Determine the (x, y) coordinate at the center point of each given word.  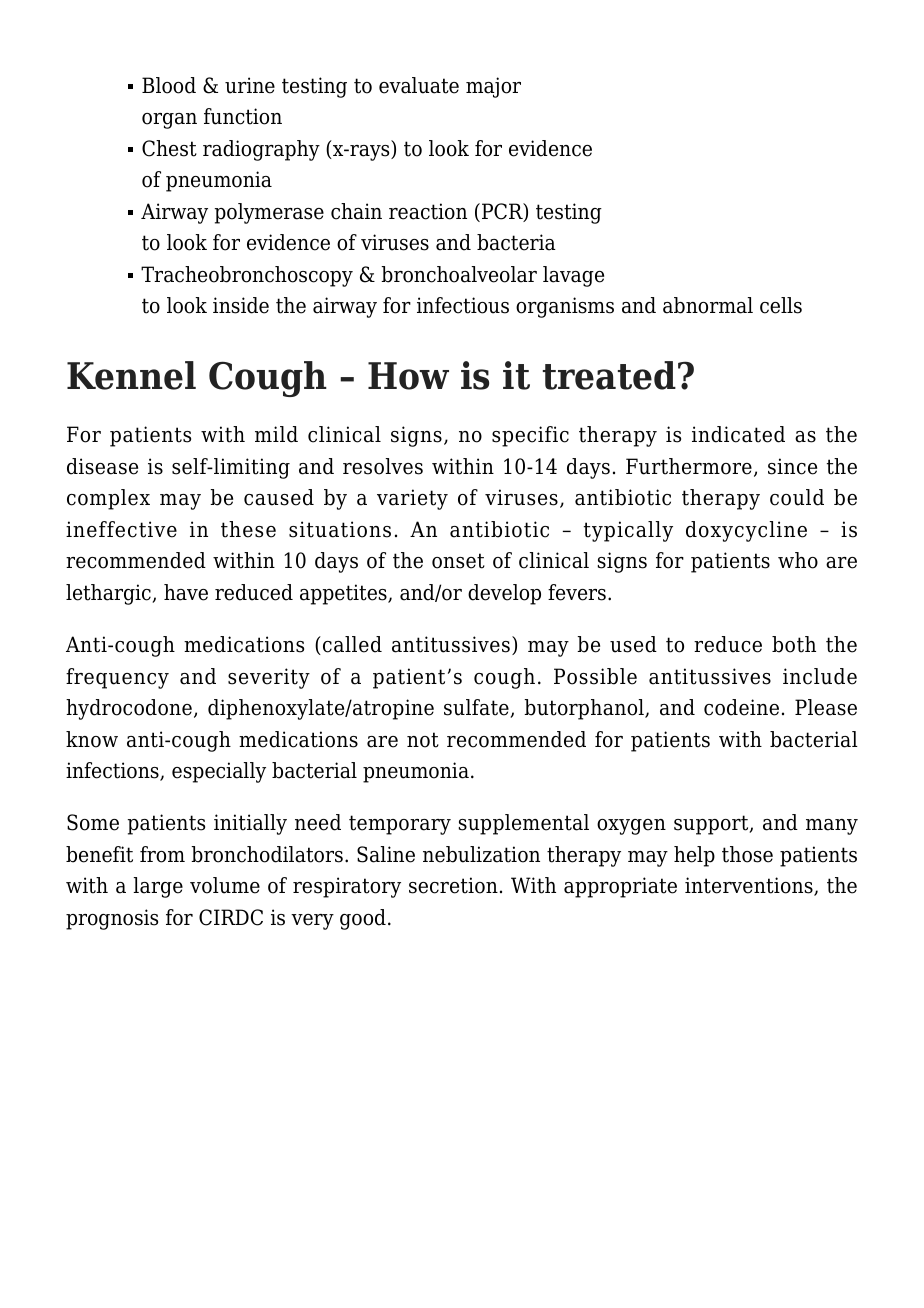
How (408, 376)
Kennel (131, 375)
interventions (750, 886)
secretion (453, 885)
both (794, 644)
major (493, 87)
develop (504, 594)
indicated (738, 434)
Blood (169, 85)
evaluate (419, 85)
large (158, 887)
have (186, 592)
